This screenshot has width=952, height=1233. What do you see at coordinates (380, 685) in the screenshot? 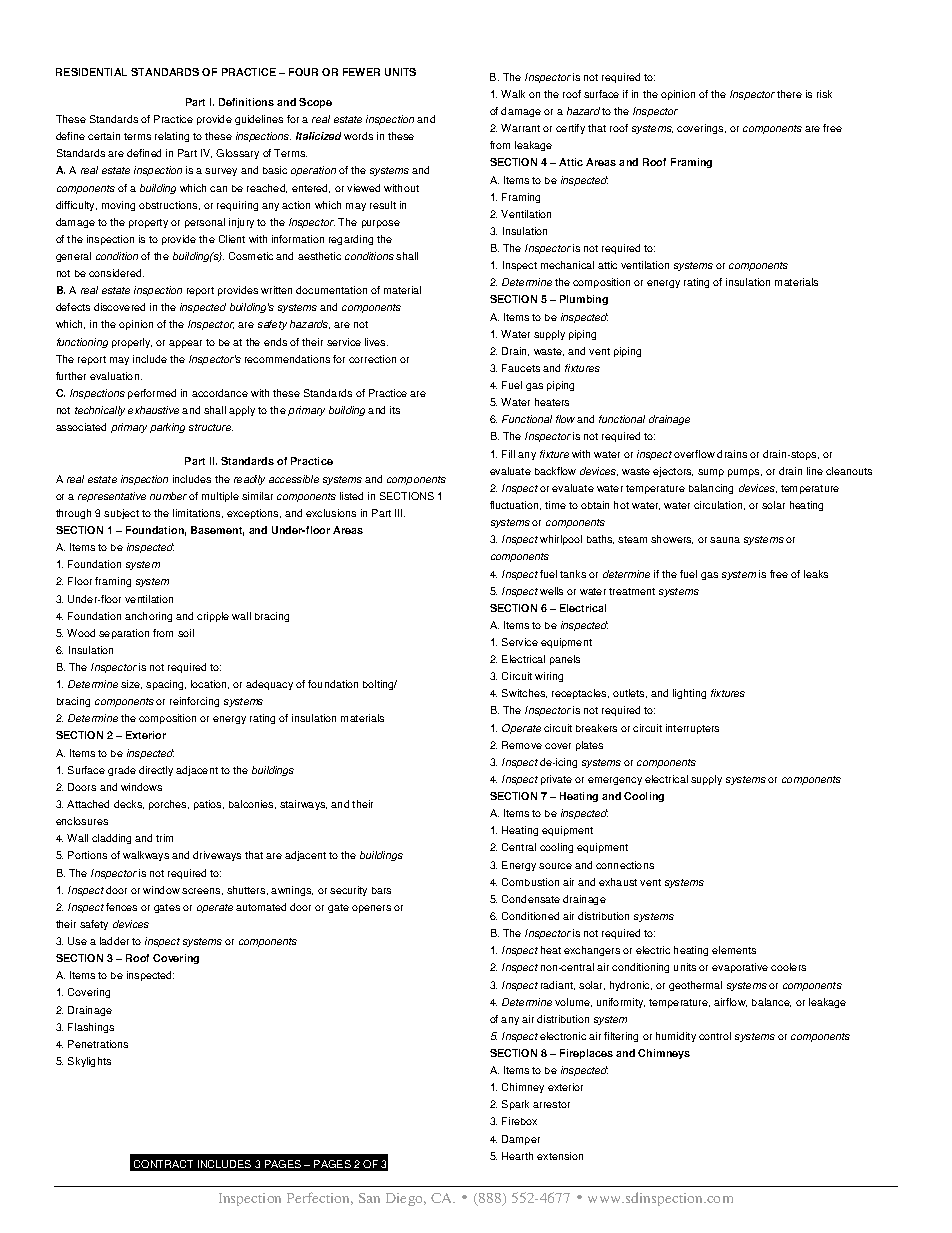
I see `bolting` at bounding box center [380, 685].
